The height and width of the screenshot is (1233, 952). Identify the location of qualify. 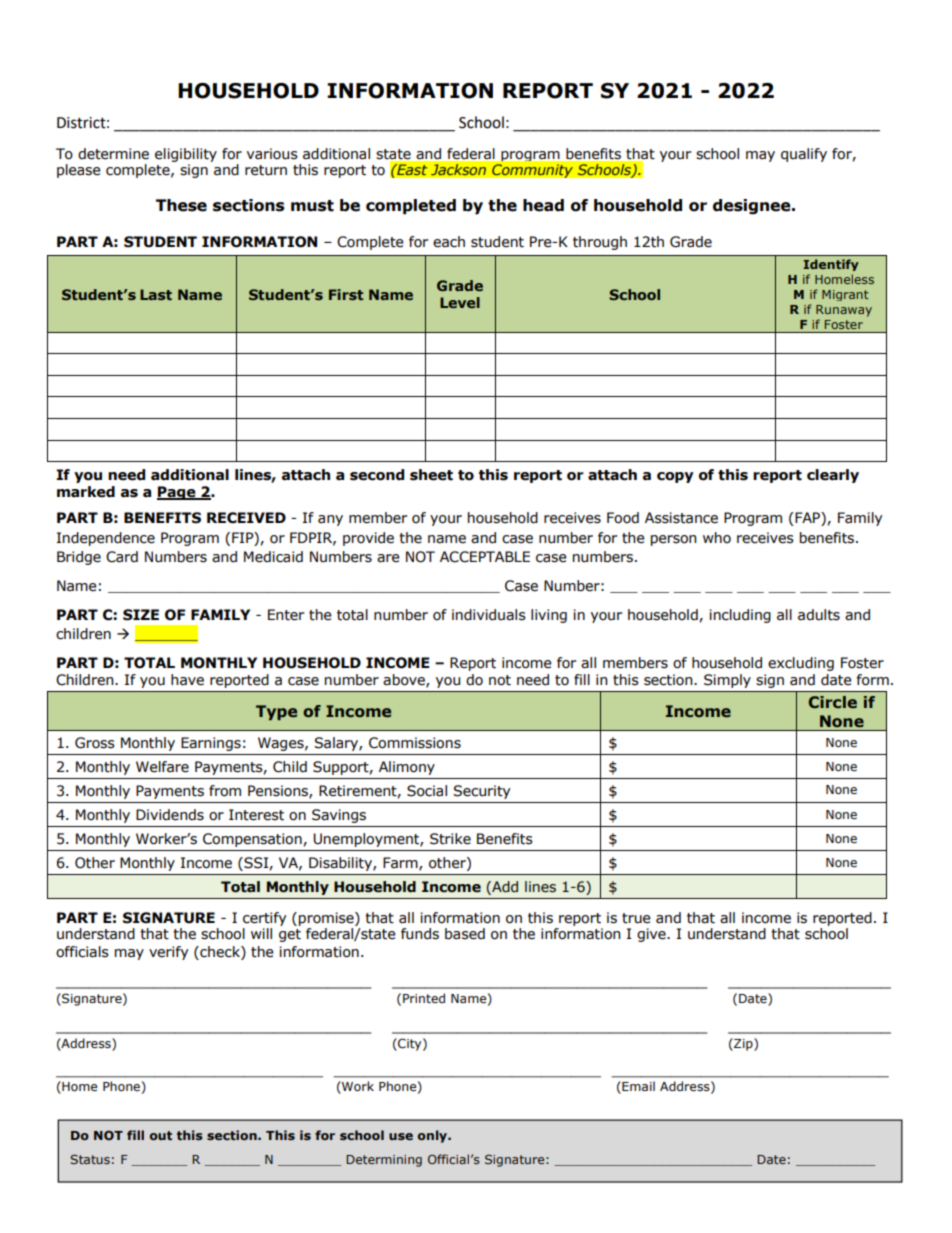
(804, 155).
